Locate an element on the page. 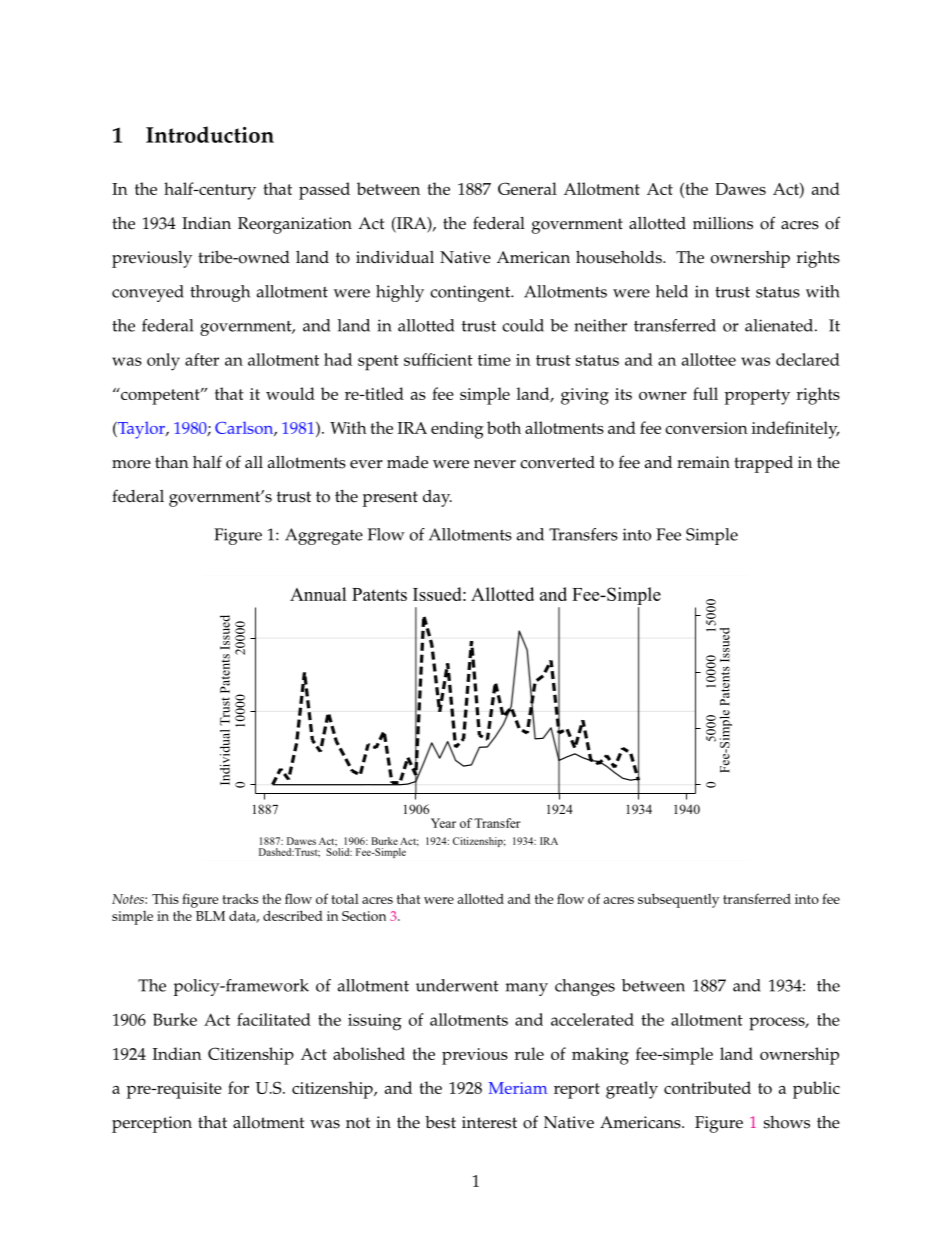 Image resolution: width=952 pixels, height=1233 pixels. millions is located at coordinates (723, 223).
